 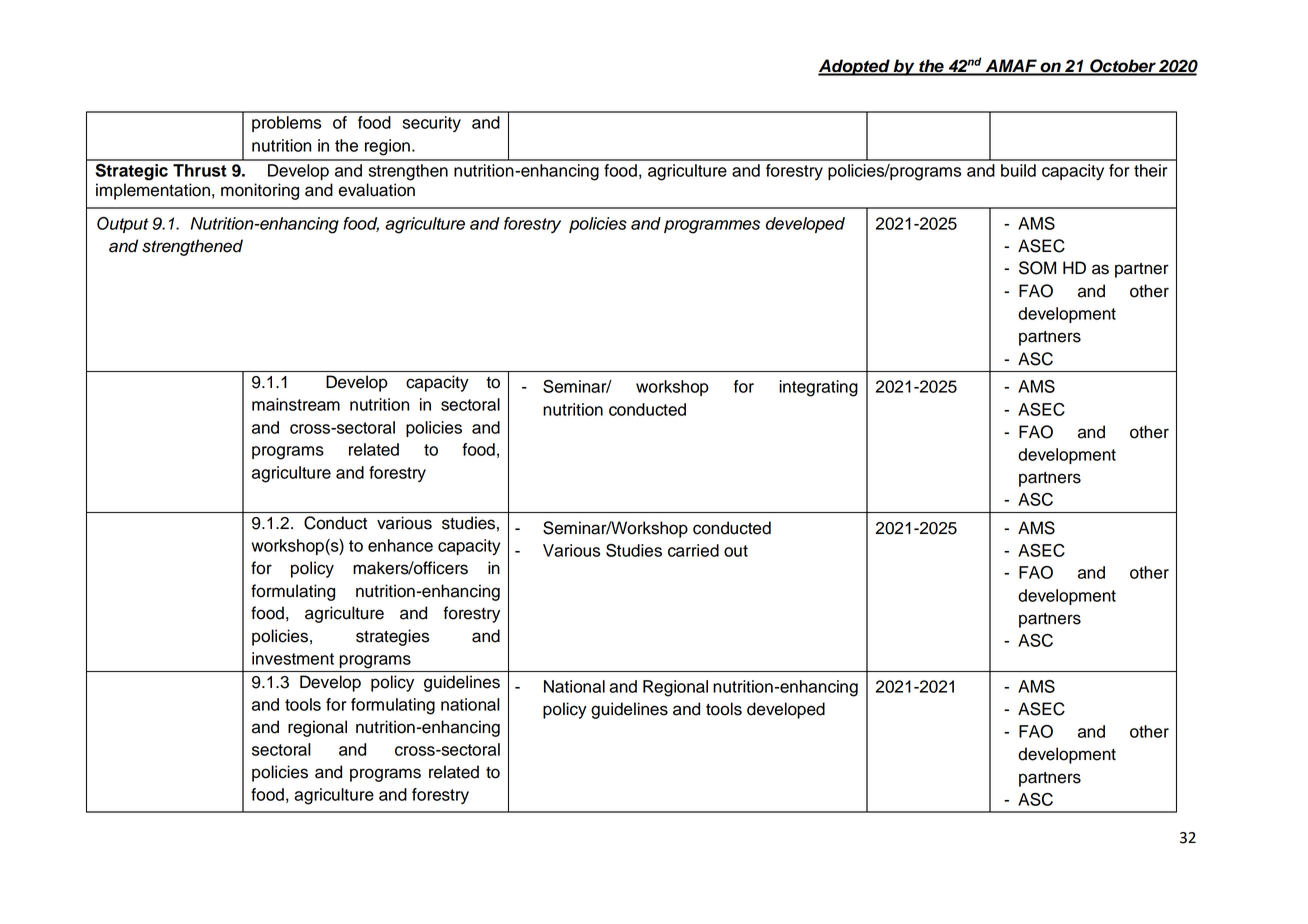 I want to click on Adopted, so click(x=855, y=67).
